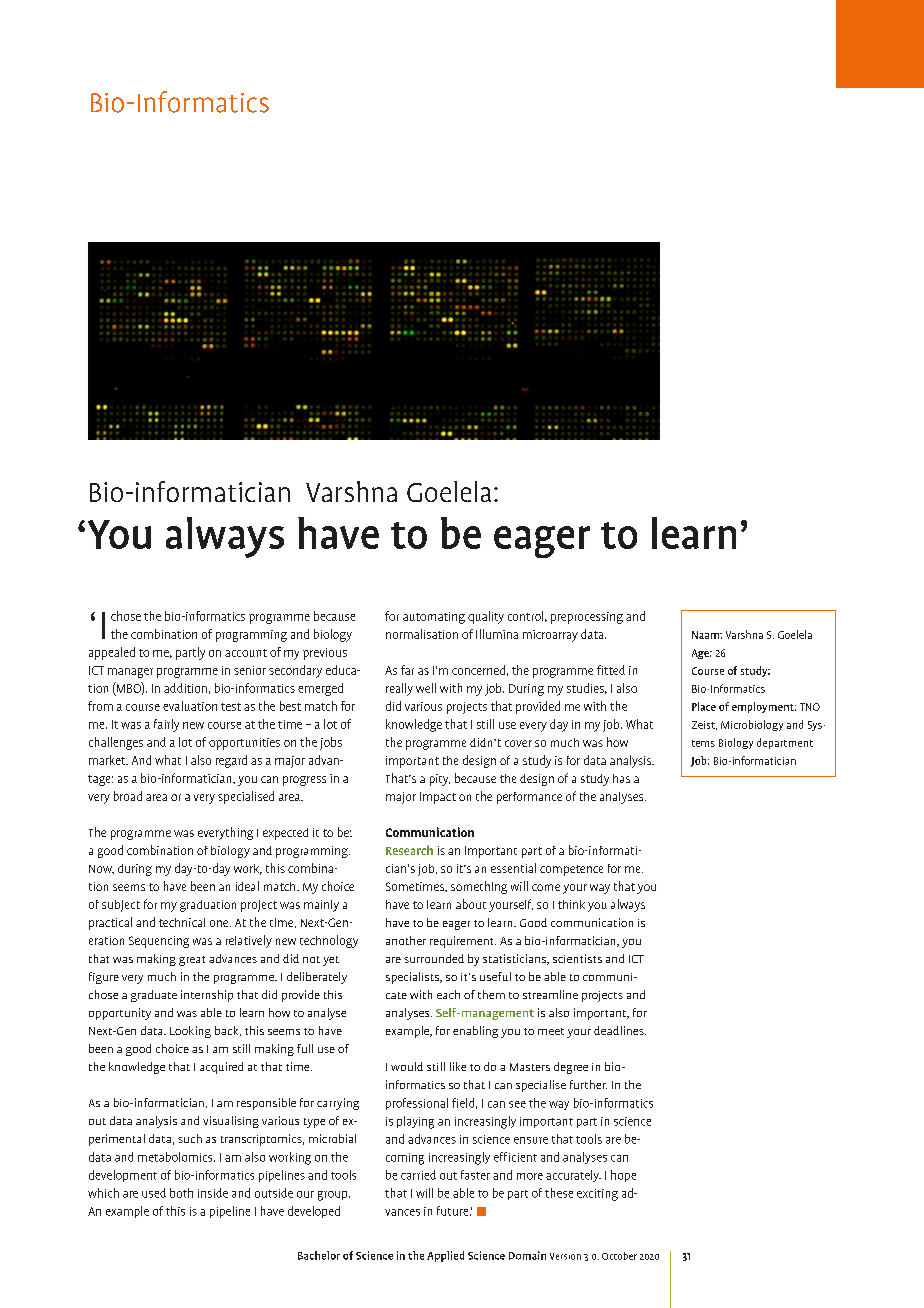 This screenshot has height=1308, width=924. What do you see at coordinates (440, 780) in the screenshot?
I see `pity` at bounding box center [440, 780].
